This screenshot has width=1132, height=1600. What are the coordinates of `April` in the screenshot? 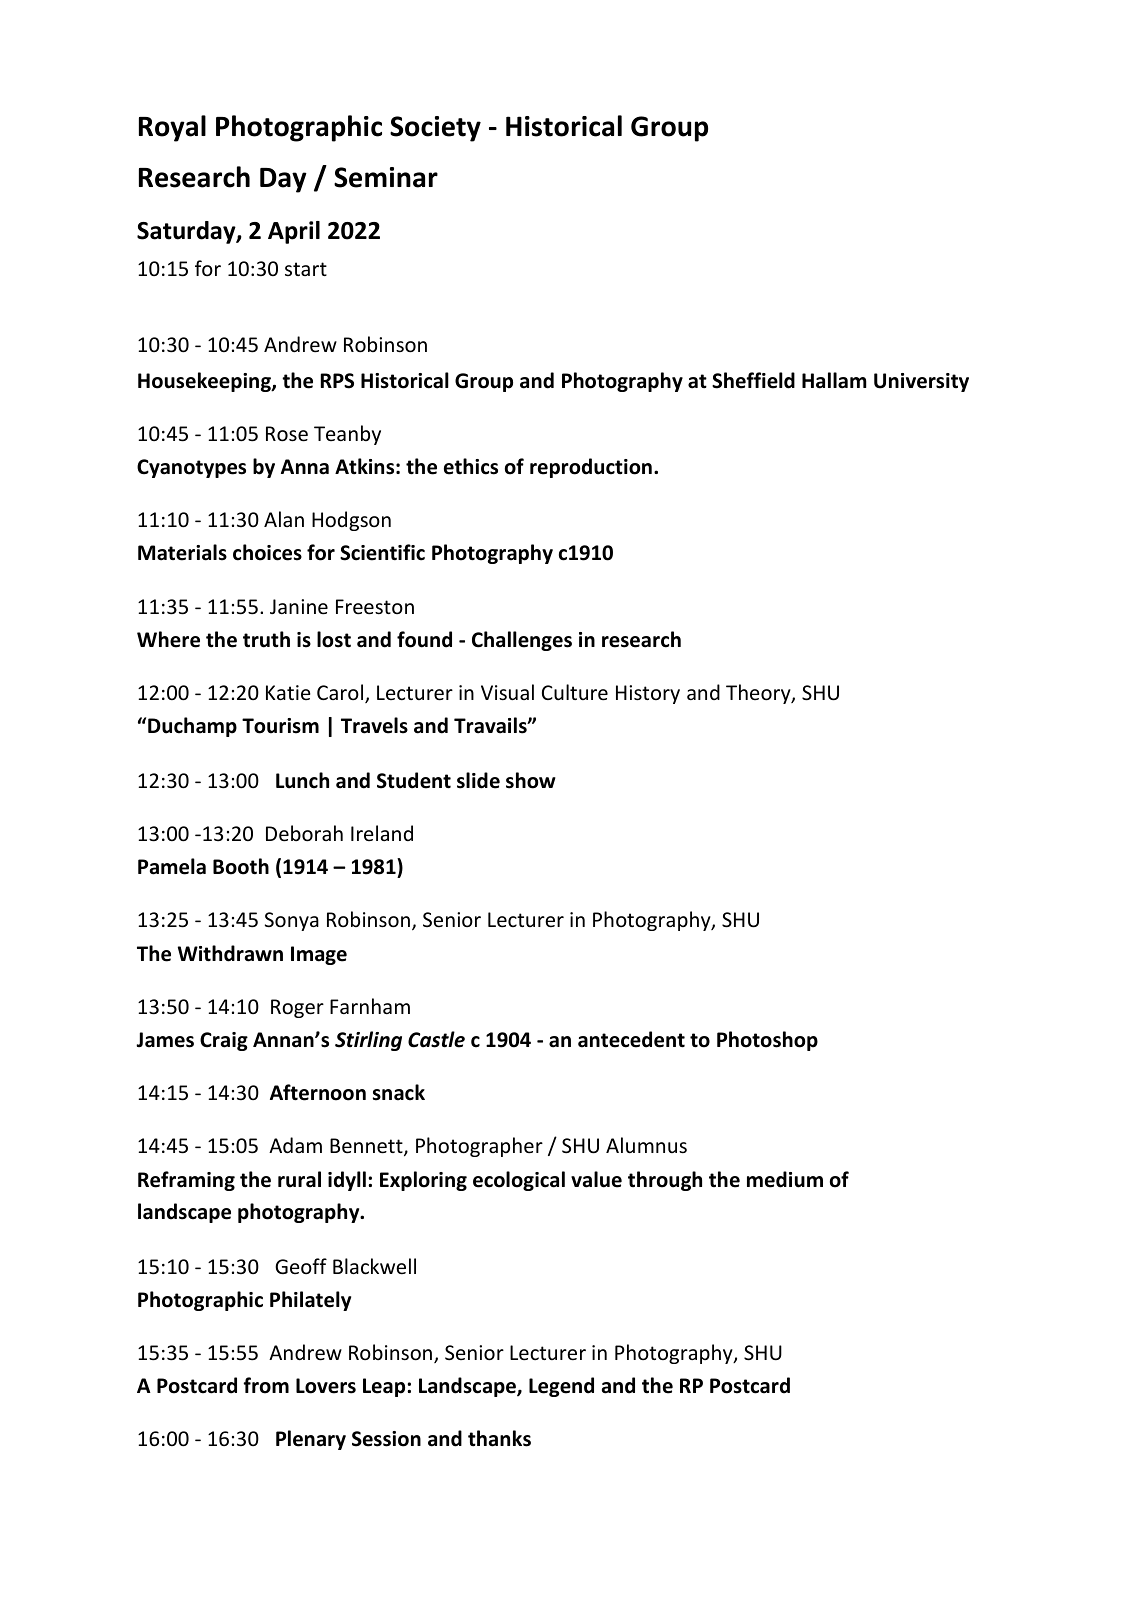 It's located at (294, 232).
